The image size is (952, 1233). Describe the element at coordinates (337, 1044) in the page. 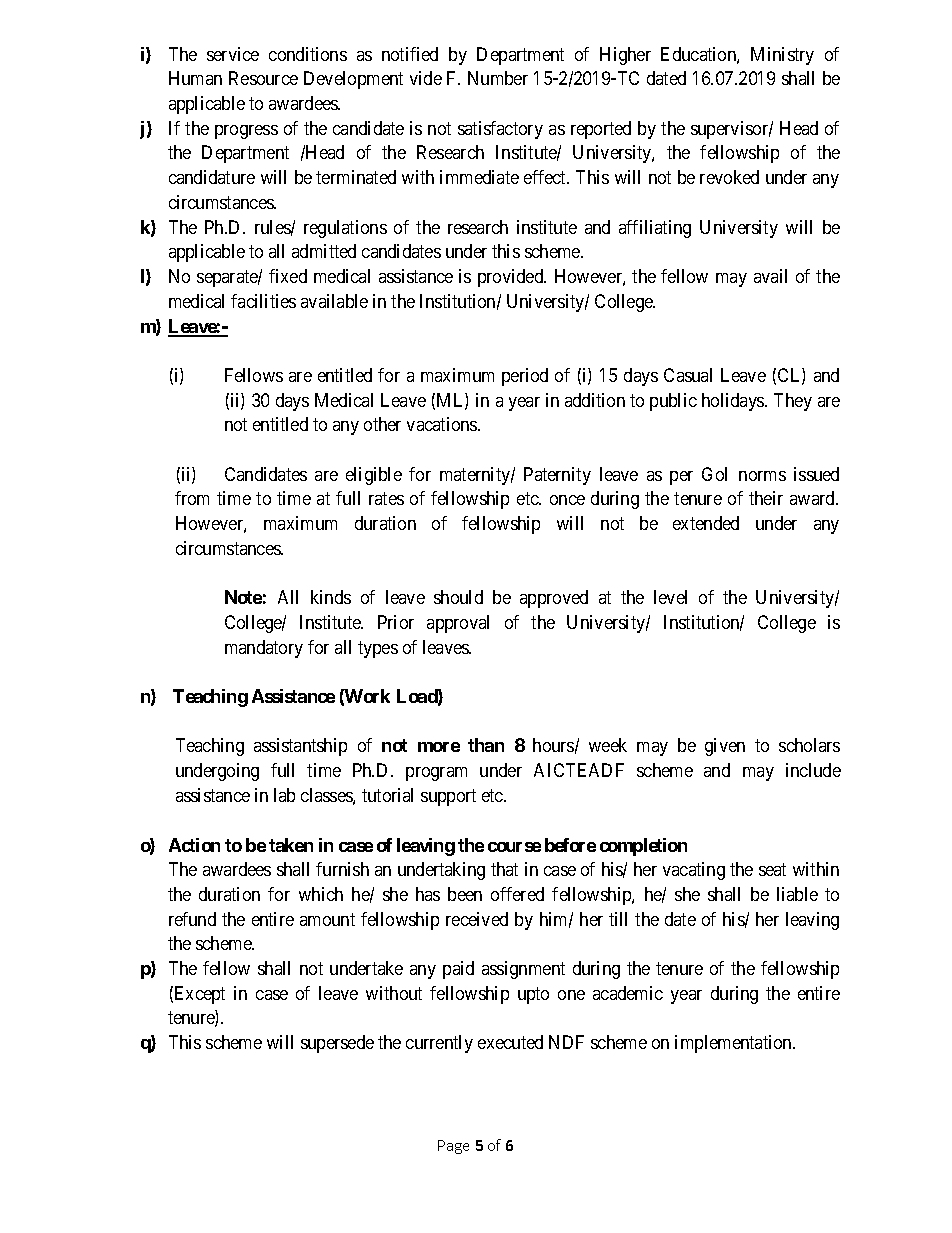

I see `supersede` at that location.
